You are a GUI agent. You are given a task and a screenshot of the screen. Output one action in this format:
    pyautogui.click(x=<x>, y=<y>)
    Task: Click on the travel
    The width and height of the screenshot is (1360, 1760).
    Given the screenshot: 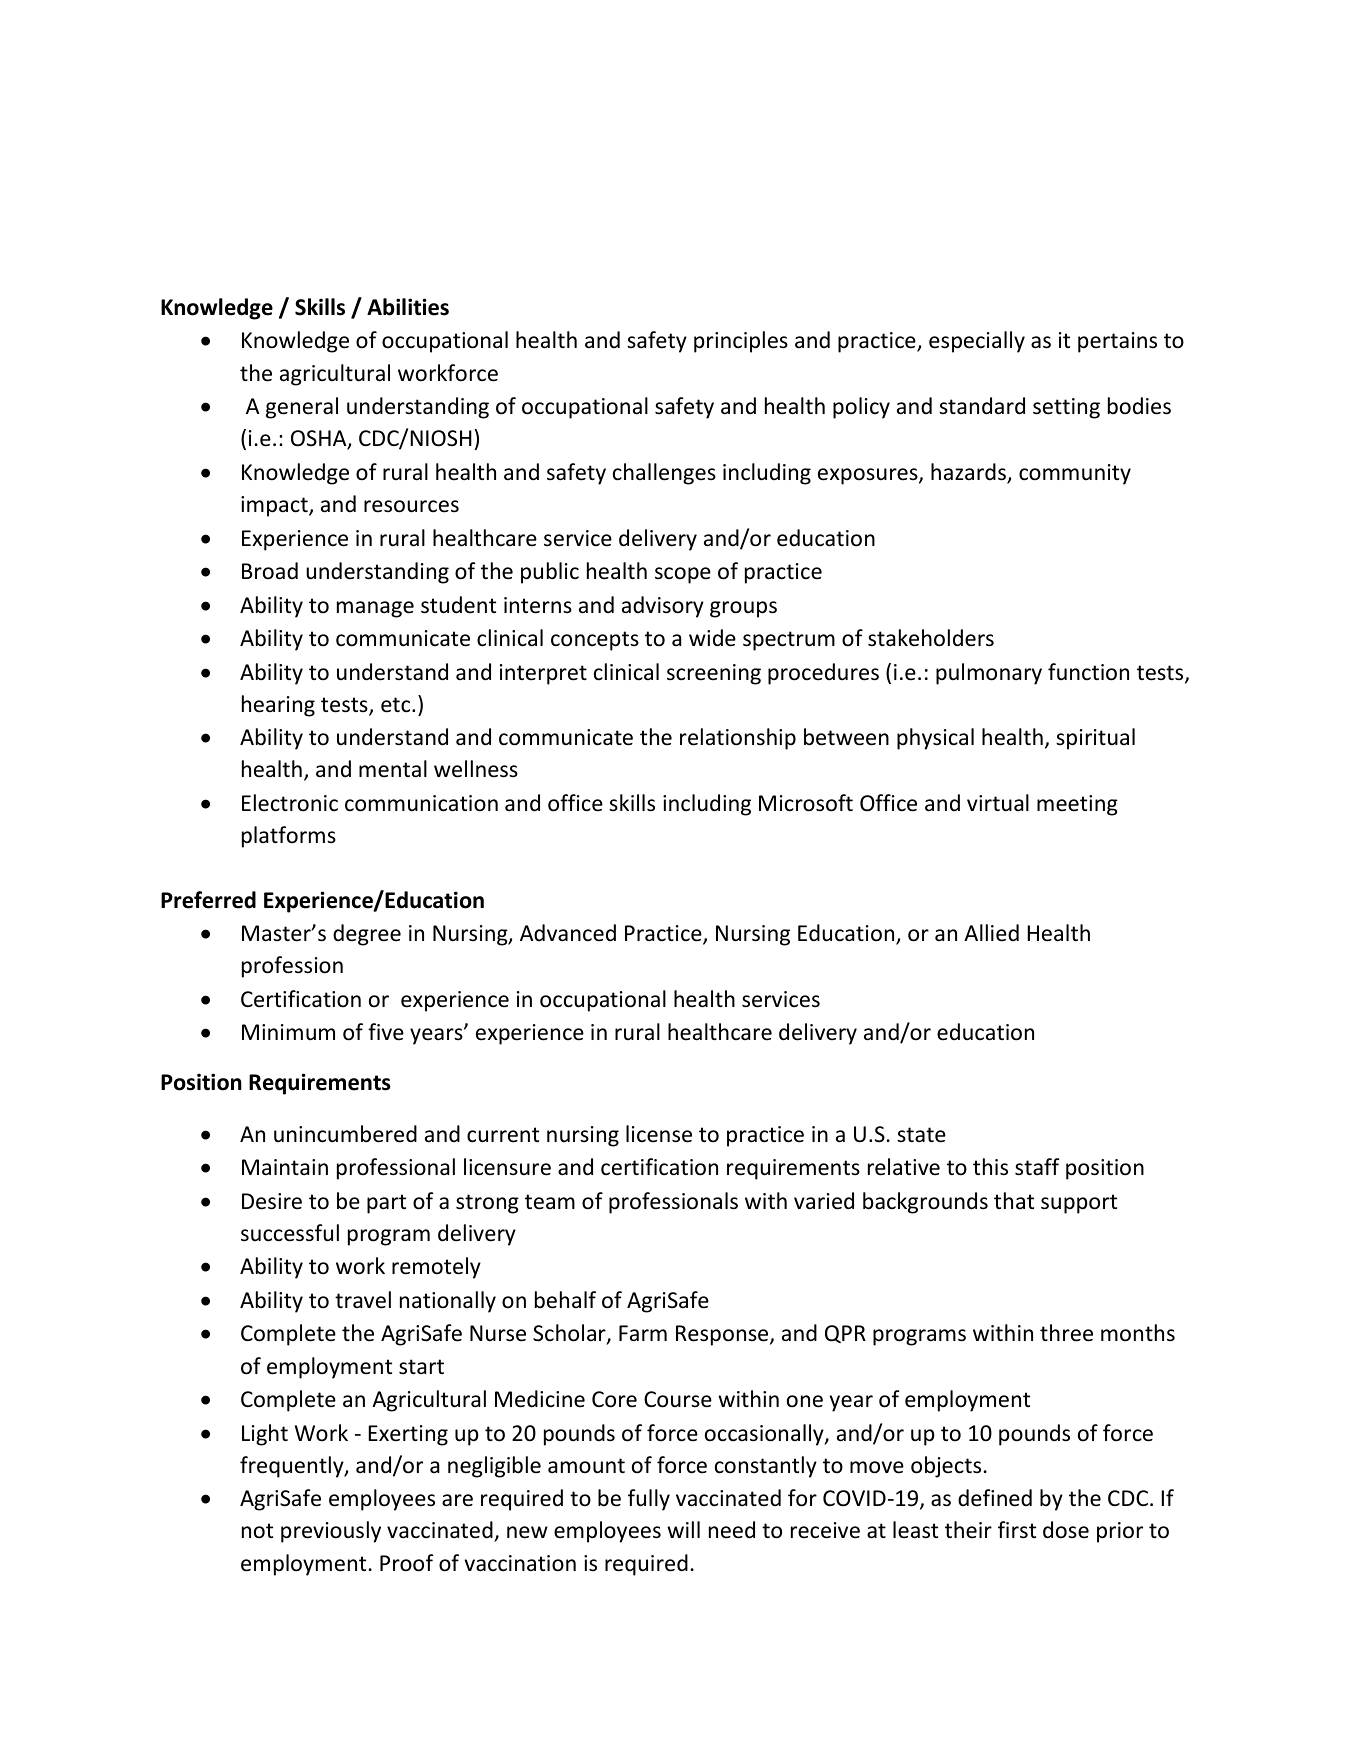 What is the action you would take?
    pyautogui.click(x=363, y=1300)
